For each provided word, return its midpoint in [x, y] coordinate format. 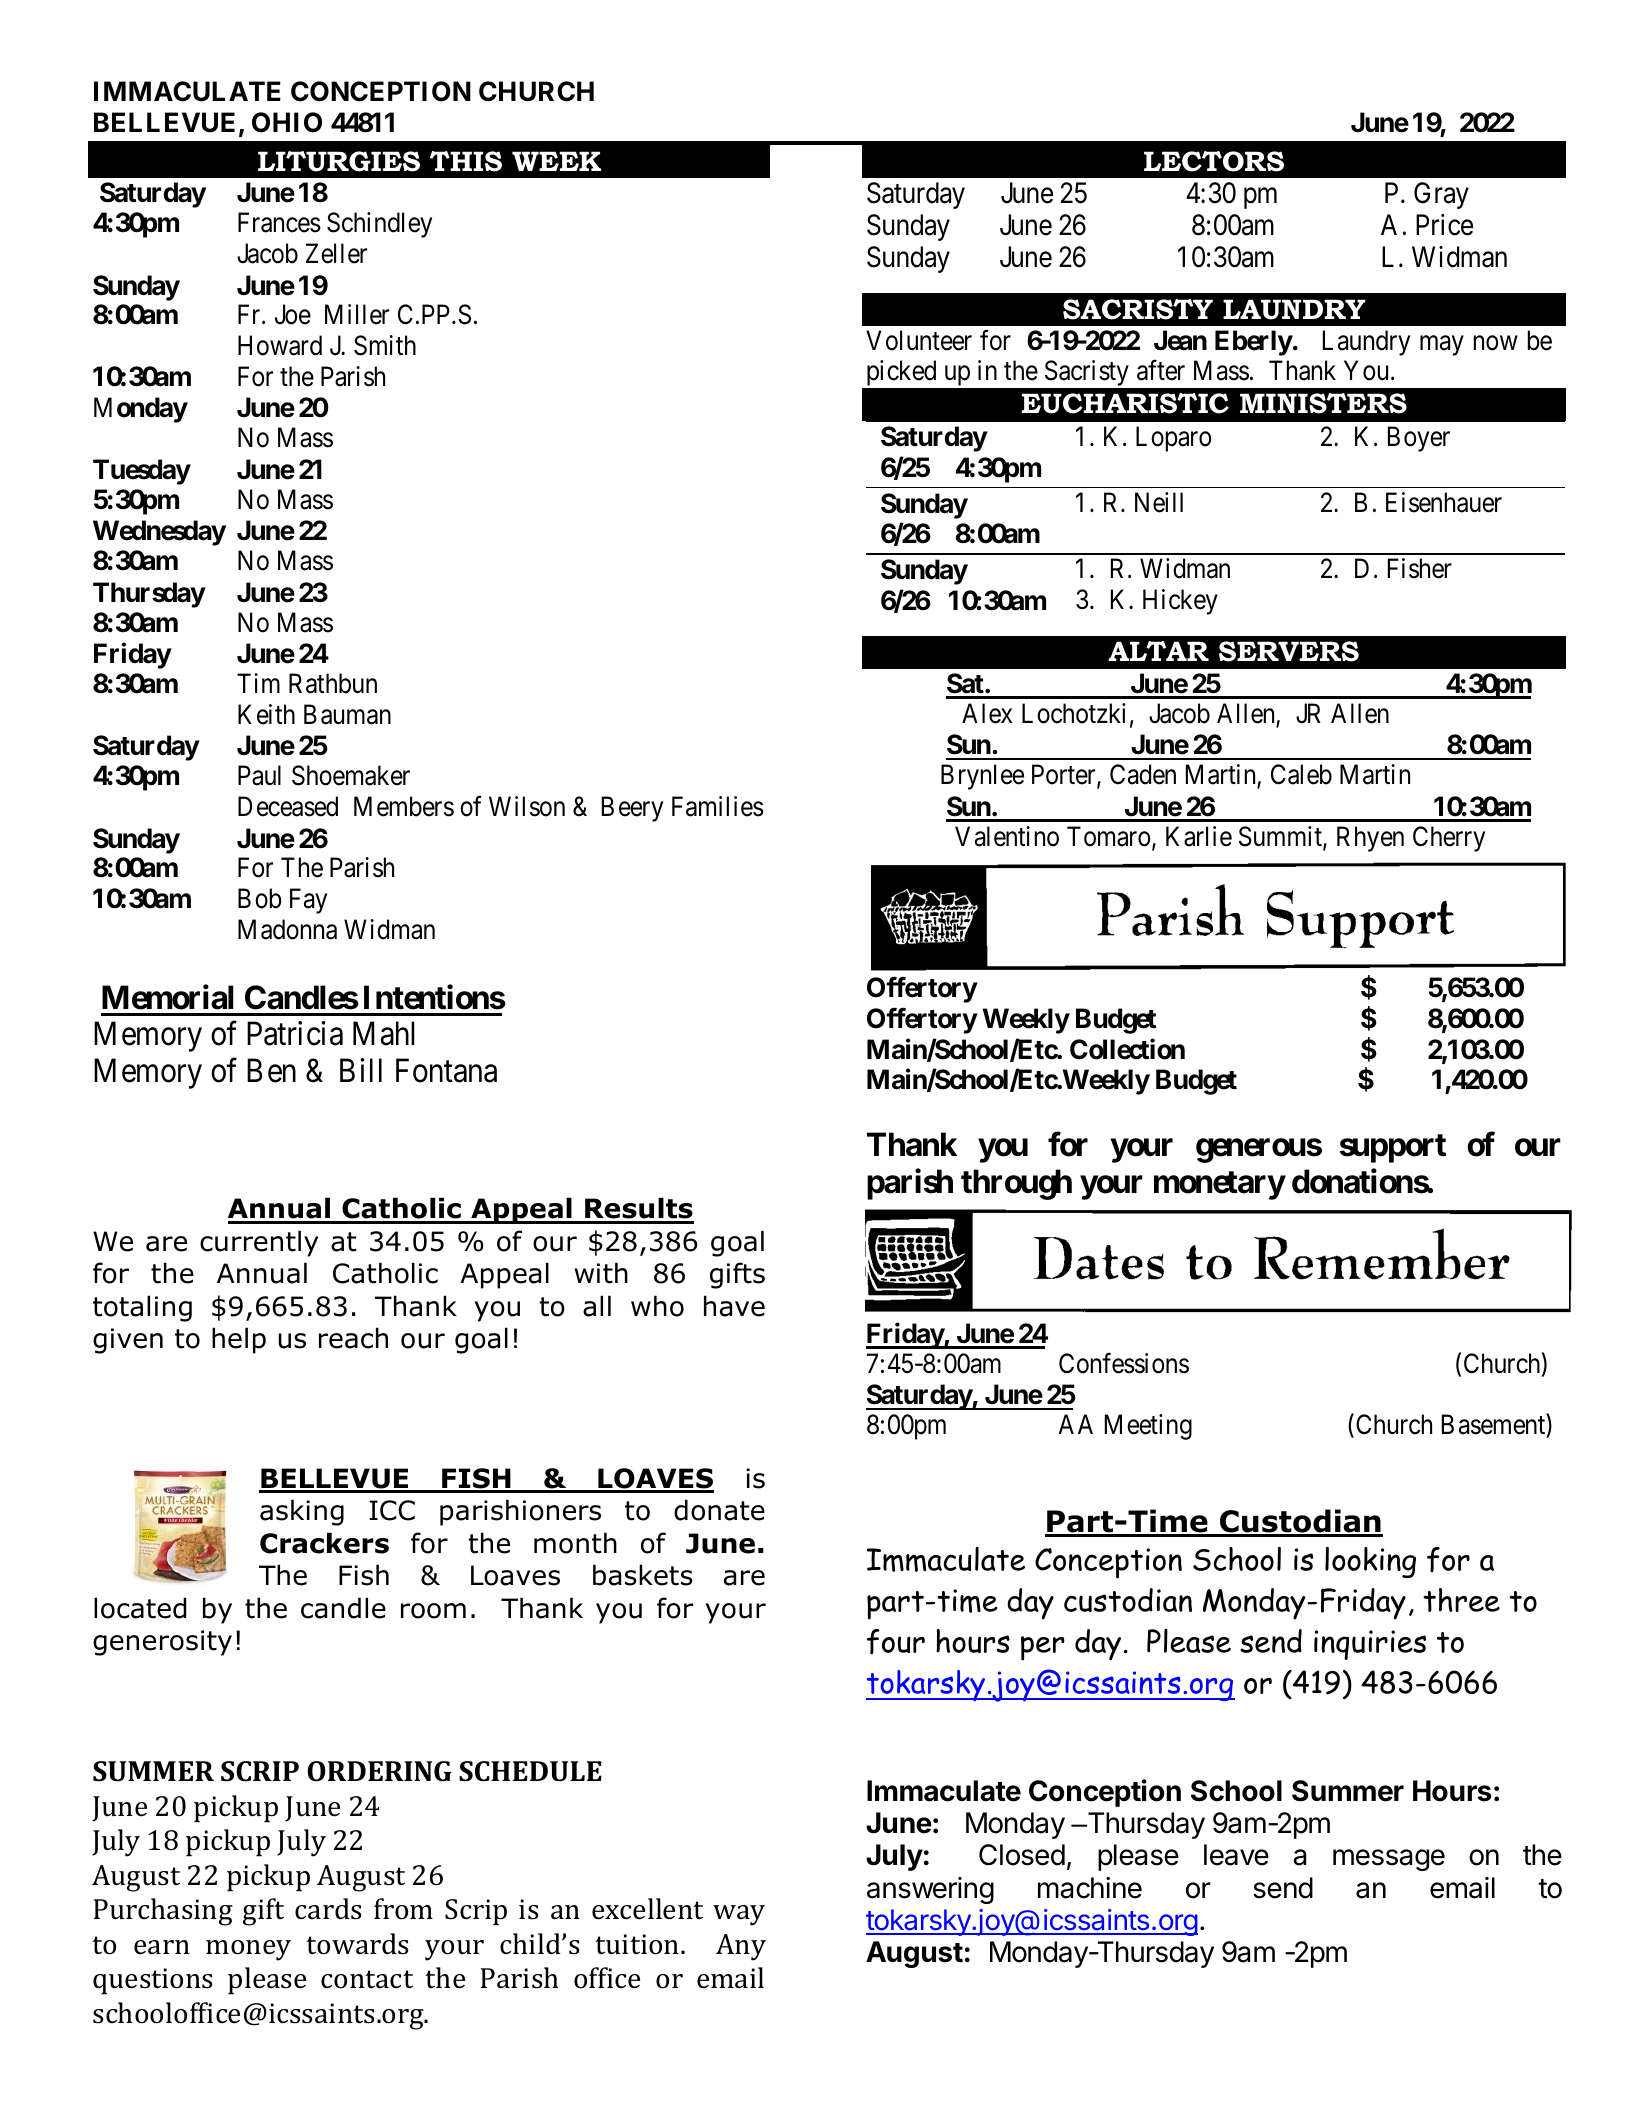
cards [328, 1909]
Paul [259, 775]
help [239, 1340]
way [739, 1915]
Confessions [1124, 1363]
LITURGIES [339, 161]
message [1389, 1860]
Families [718, 806]
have [734, 1306]
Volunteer [919, 340]
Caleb [1301, 774]
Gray [1441, 195]
